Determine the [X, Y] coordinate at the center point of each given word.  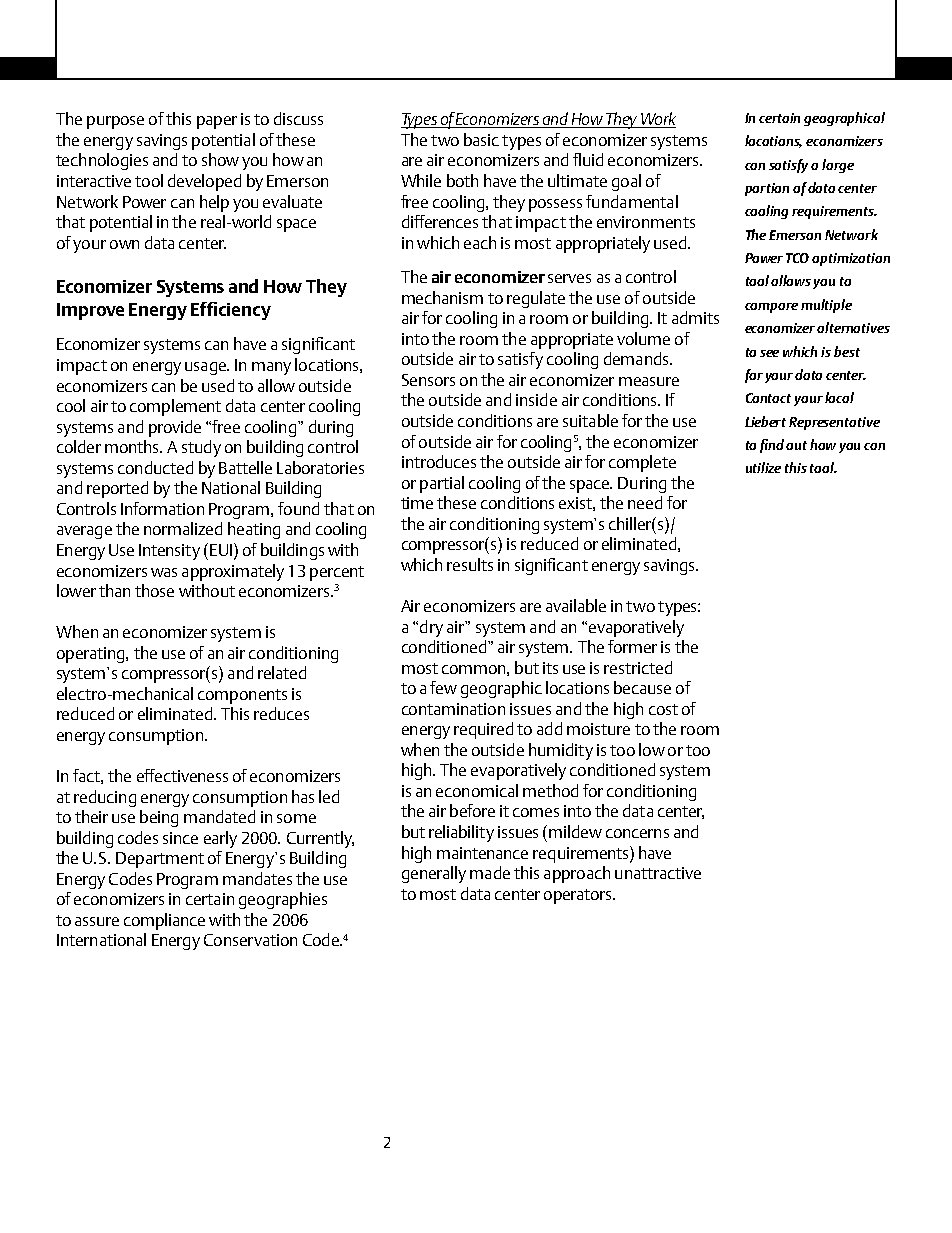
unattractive [658, 873]
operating [92, 655]
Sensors [428, 380]
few [443, 687]
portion [767, 189]
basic [481, 139]
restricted [638, 667]
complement [175, 407]
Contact [768, 398]
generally [434, 874]
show [220, 159]
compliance [164, 921]
